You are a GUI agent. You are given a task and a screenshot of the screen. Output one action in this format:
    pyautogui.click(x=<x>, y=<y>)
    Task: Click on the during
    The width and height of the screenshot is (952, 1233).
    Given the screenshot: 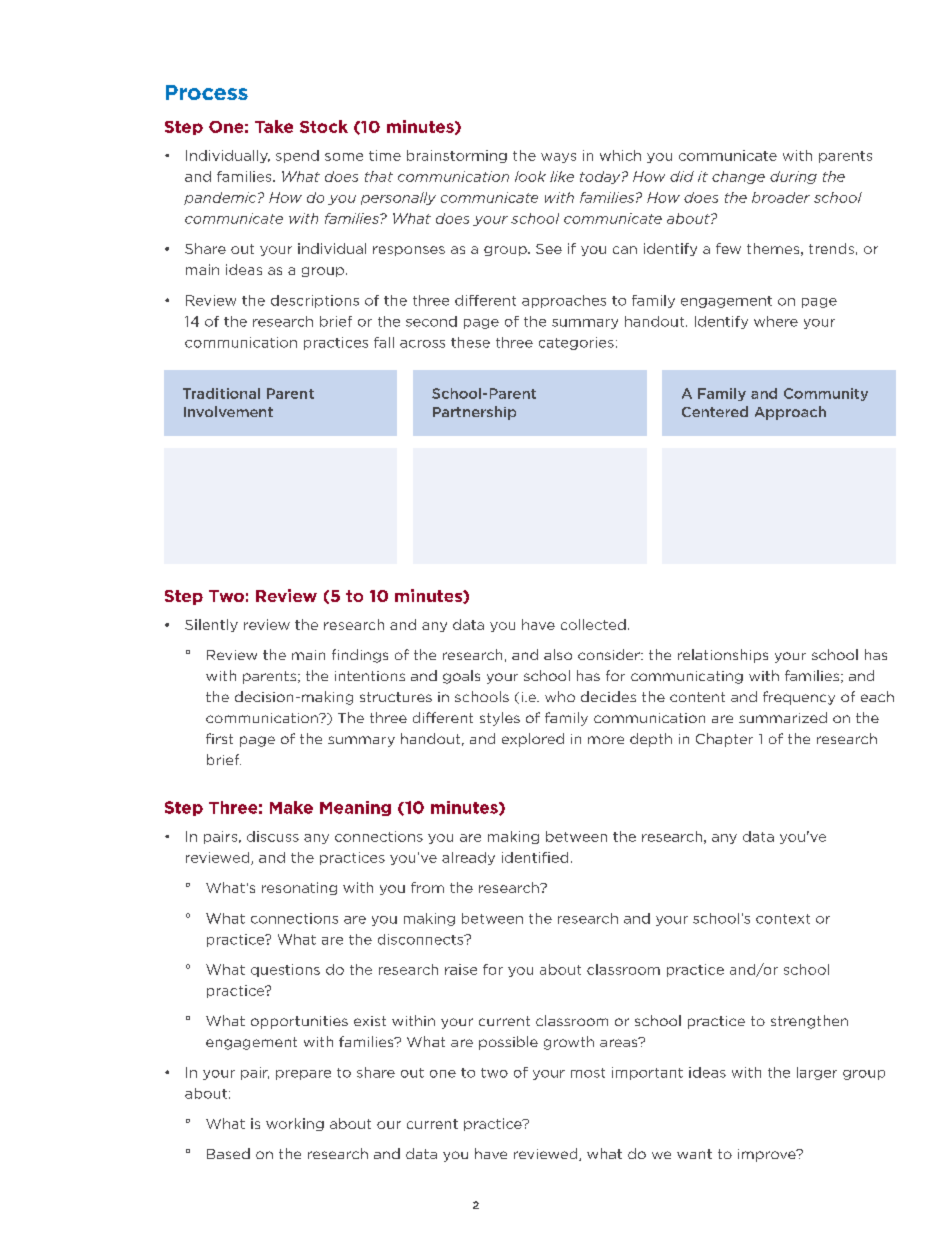 What is the action you would take?
    pyautogui.click(x=793, y=177)
